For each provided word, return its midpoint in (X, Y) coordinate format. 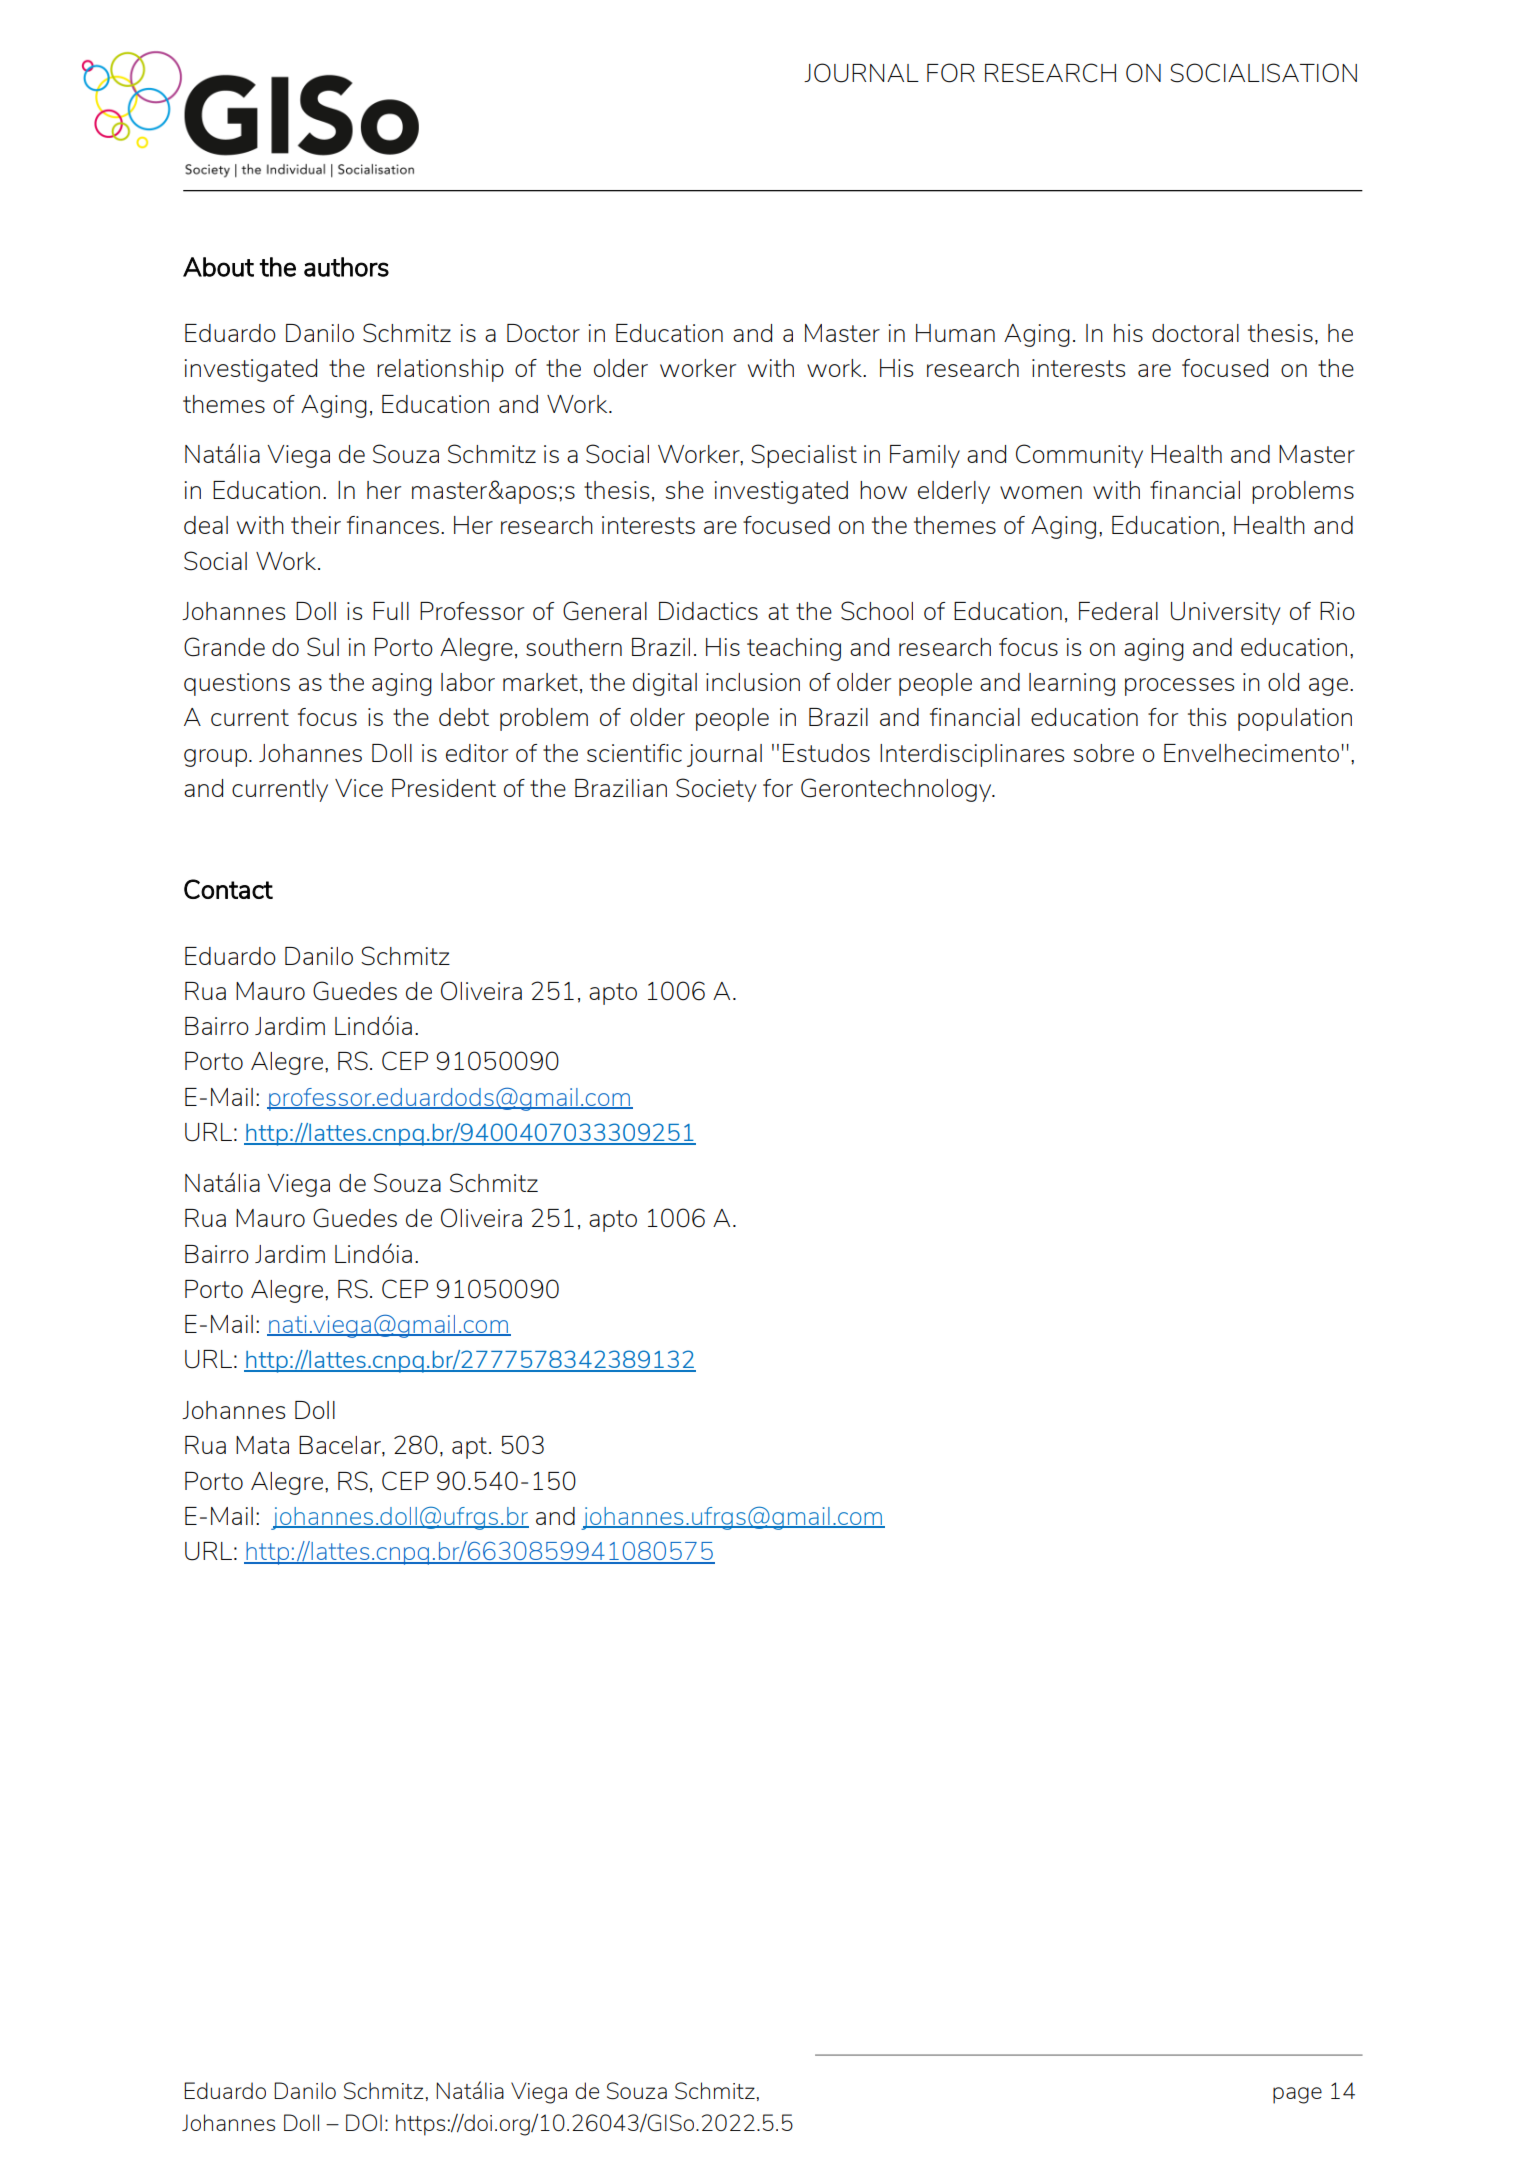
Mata (262, 1445)
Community (1079, 456)
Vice (359, 788)
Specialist (804, 456)
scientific (634, 753)
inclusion (753, 682)
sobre (1104, 753)
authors (346, 267)
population (1295, 719)
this (1207, 717)
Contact (228, 889)
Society (716, 790)
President (444, 788)
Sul (323, 647)
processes (1179, 687)
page (1297, 2095)
